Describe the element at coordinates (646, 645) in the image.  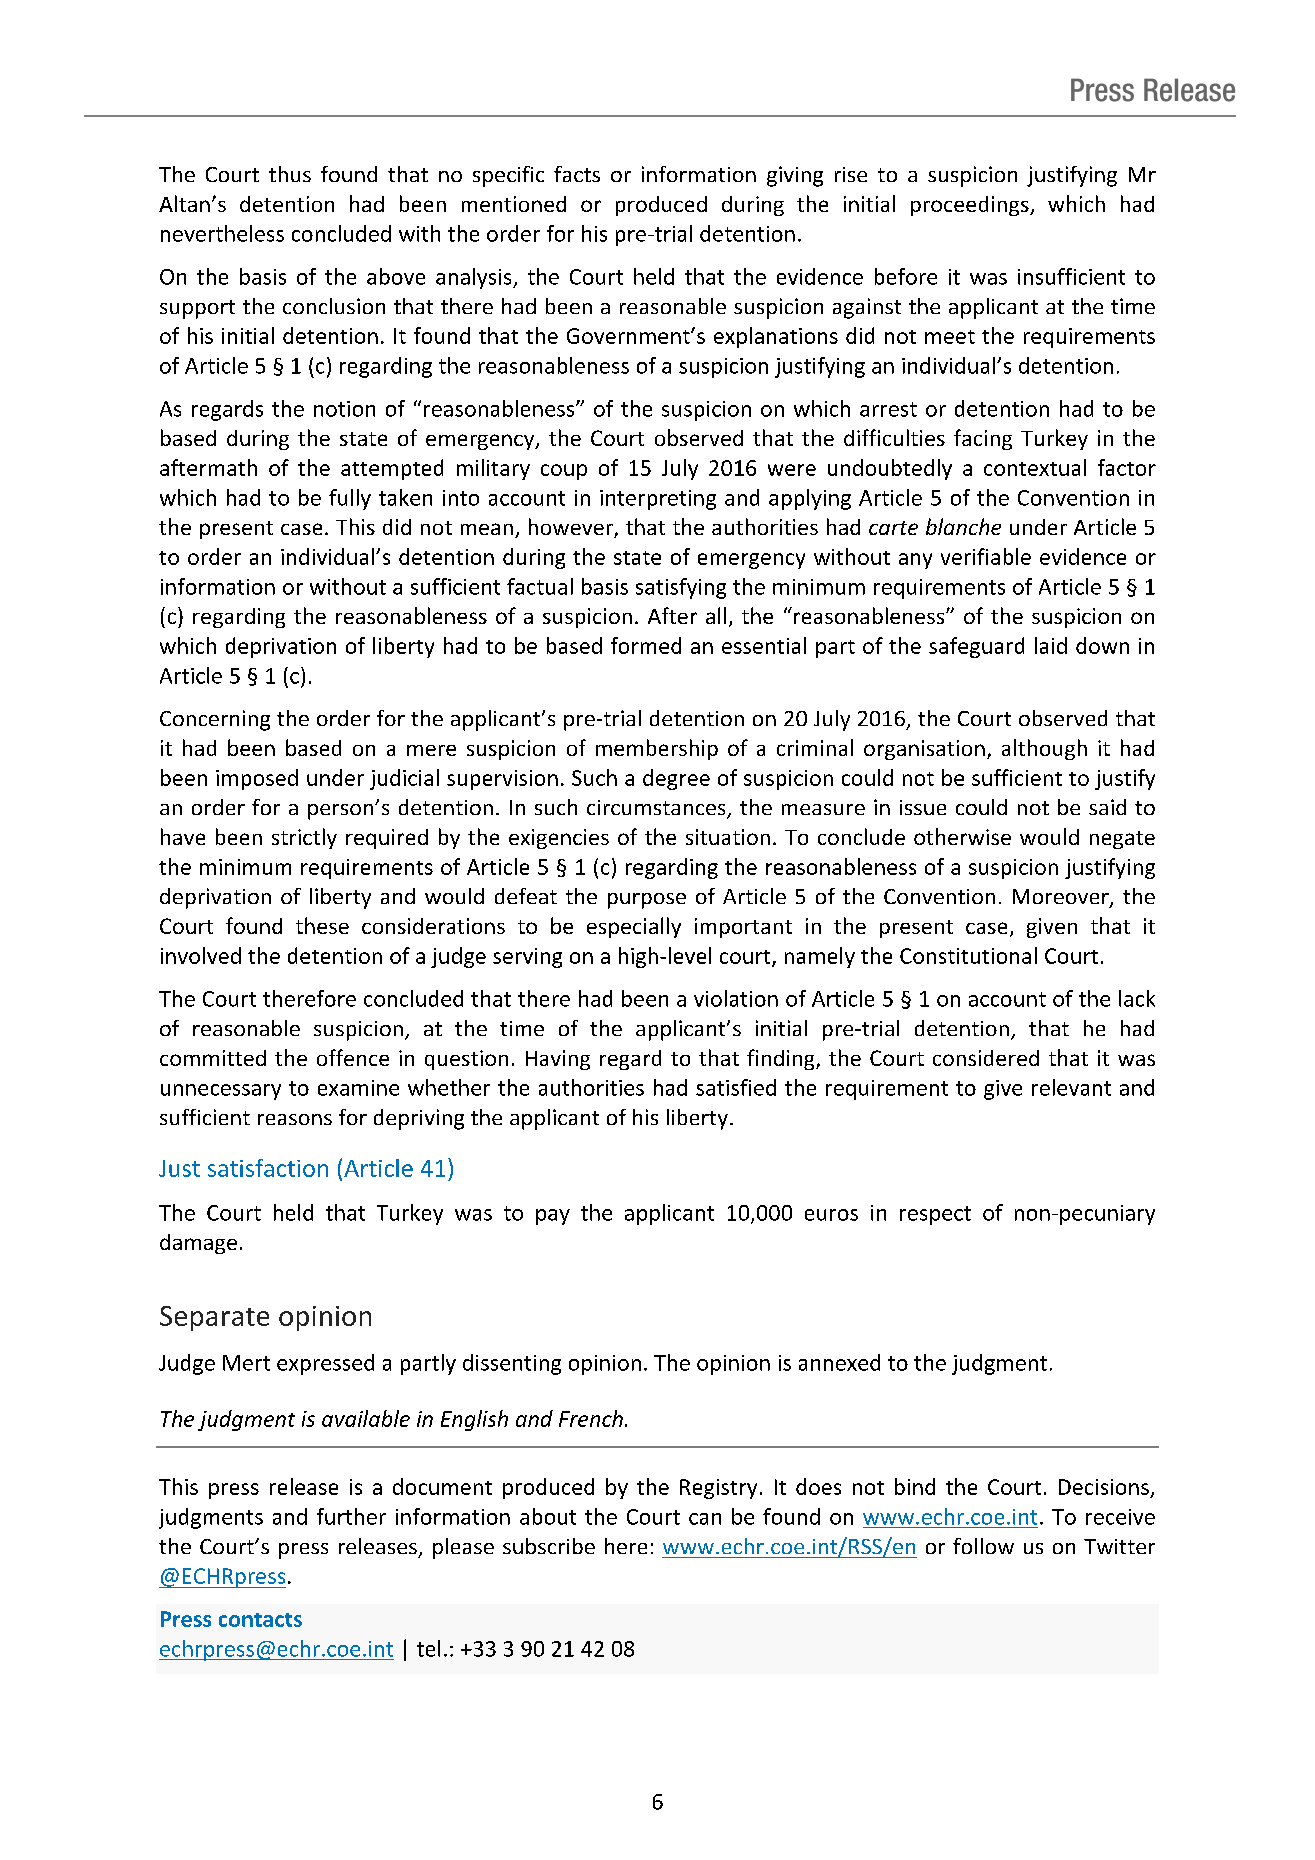
I see `formed` at that location.
